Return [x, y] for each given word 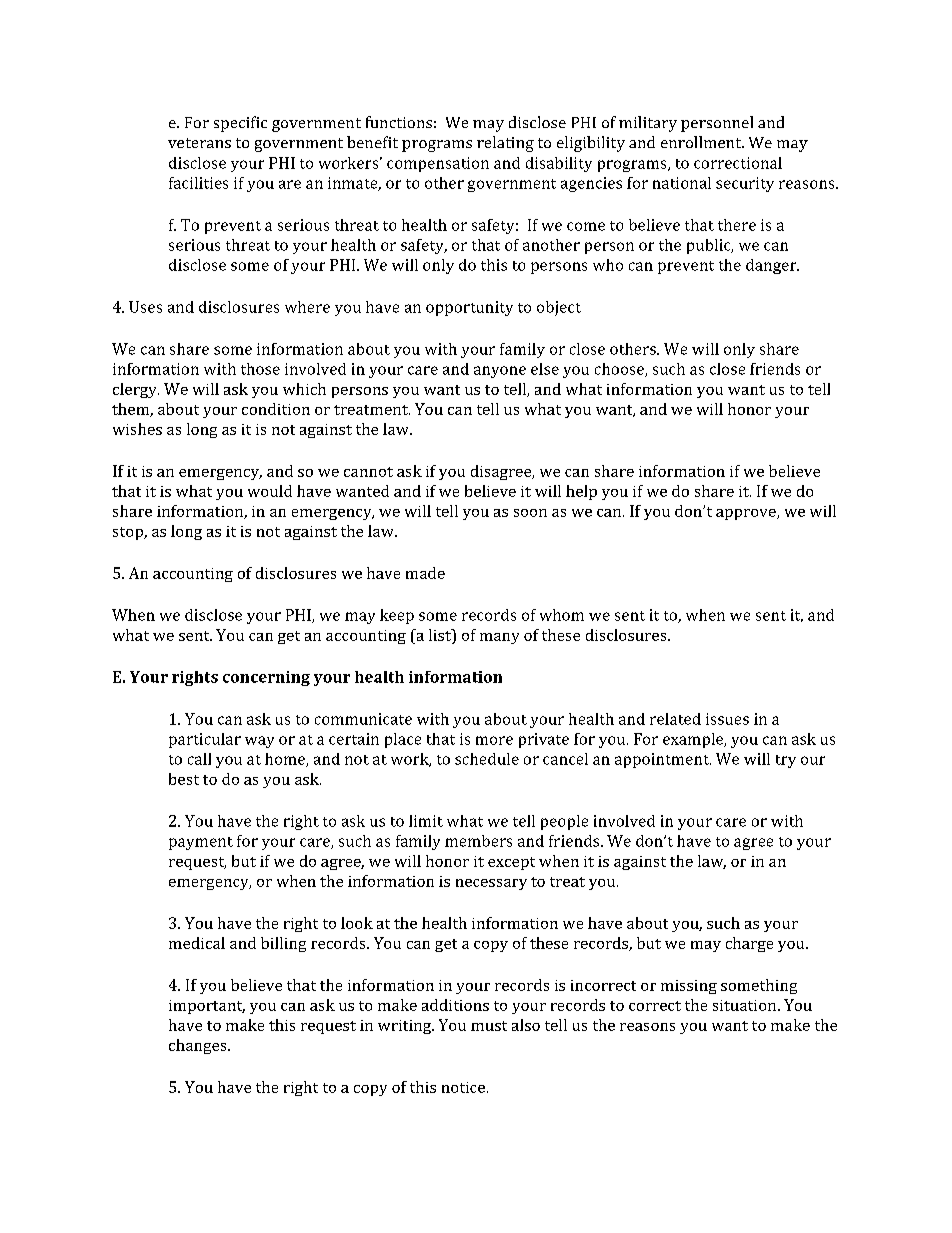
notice [463, 1087]
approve [747, 514]
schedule [487, 759]
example [694, 740]
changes [199, 1046]
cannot [368, 472]
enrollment [702, 142]
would [270, 491]
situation [746, 1005]
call [199, 759]
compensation [438, 164]
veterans [199, 143]
